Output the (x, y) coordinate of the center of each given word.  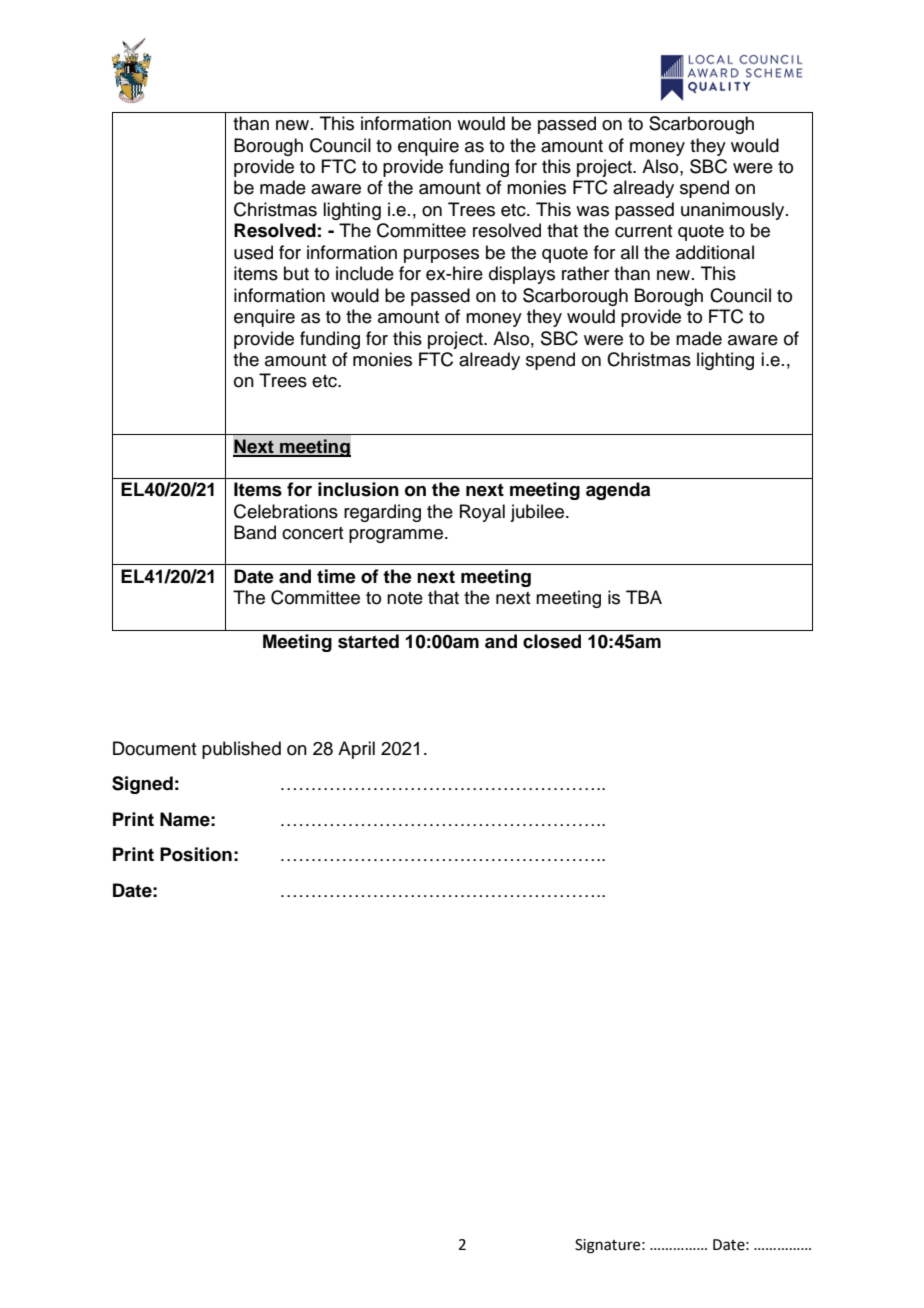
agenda (618, 491)
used (253, 252)
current (643, 231)
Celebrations (286, 511)
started (368, 641)
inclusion (358, 489)
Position (196, 854)
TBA (644, 597)
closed (552, 641)
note (405, 598)
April (356, 750)
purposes (441, 256)
